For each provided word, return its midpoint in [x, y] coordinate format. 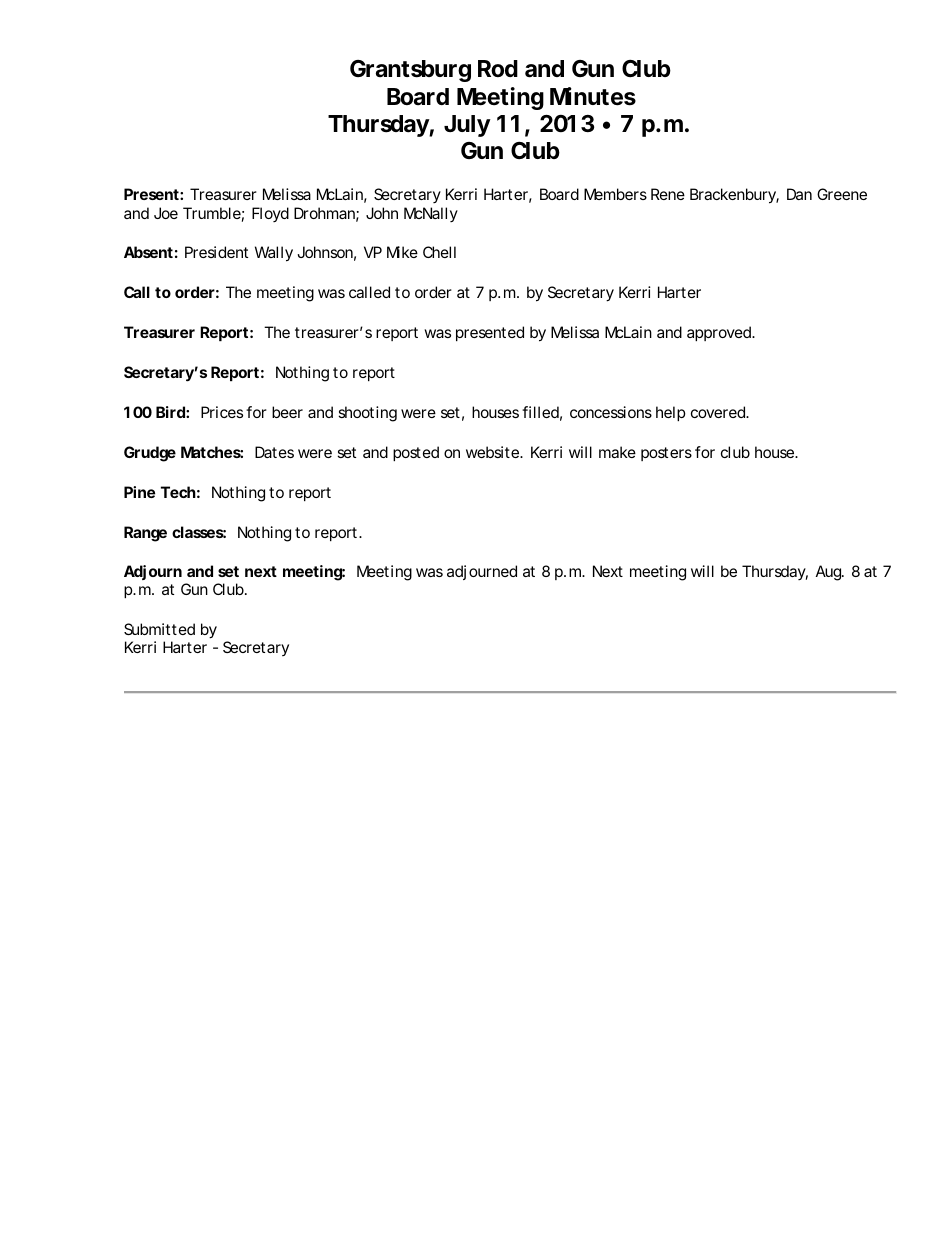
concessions [611, 412]
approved [720, 333]
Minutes [593, 96]
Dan [799, 194]
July [467, 126]
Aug [830, 573]
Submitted [159, 629]
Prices [222, 412]
